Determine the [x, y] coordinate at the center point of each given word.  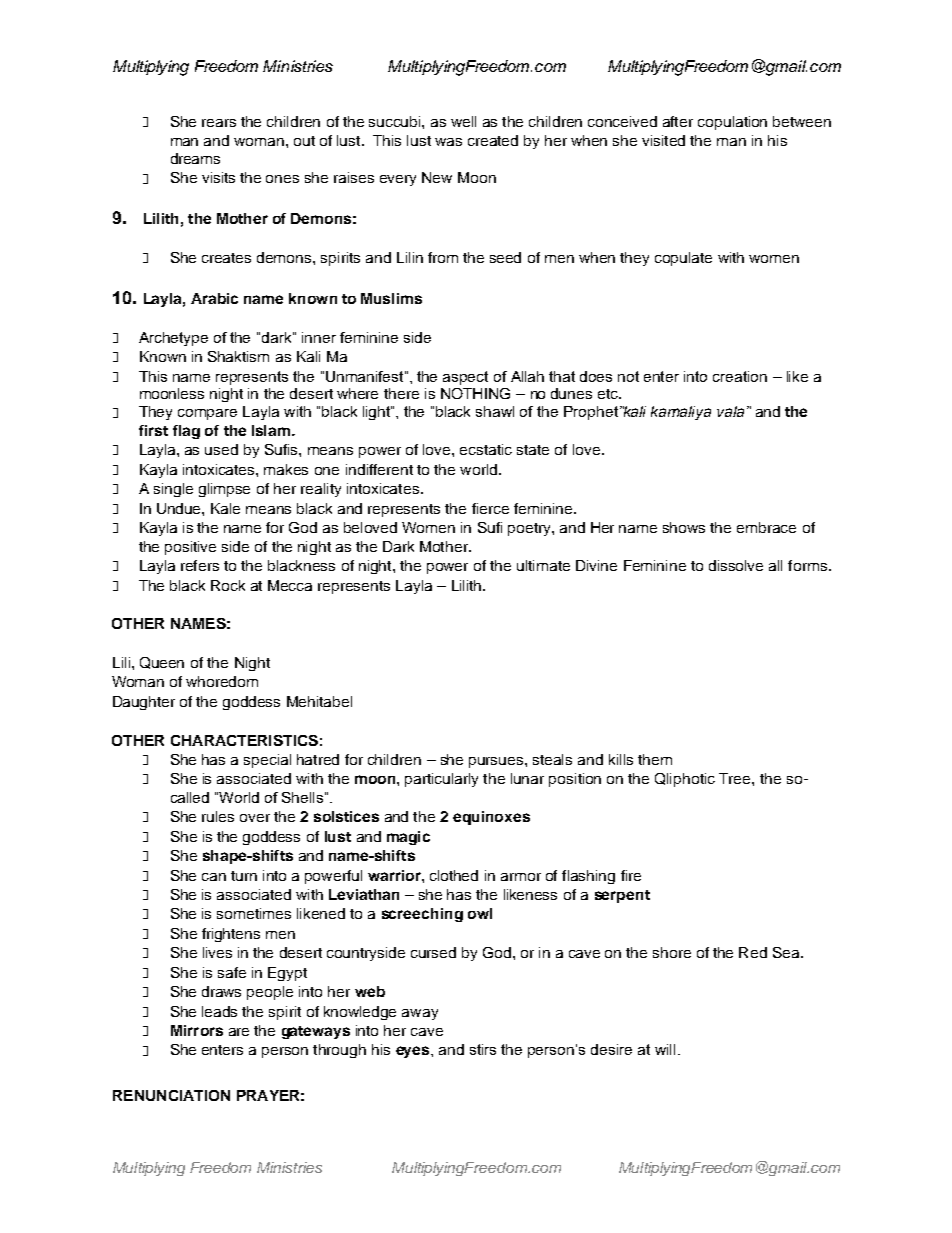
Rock [228, 585]
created [493, 140]
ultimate [543, 565]
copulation [732, 123]
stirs [483, 1049]
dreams [195, 158]
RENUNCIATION [171, 1095]
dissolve [736, 565]
